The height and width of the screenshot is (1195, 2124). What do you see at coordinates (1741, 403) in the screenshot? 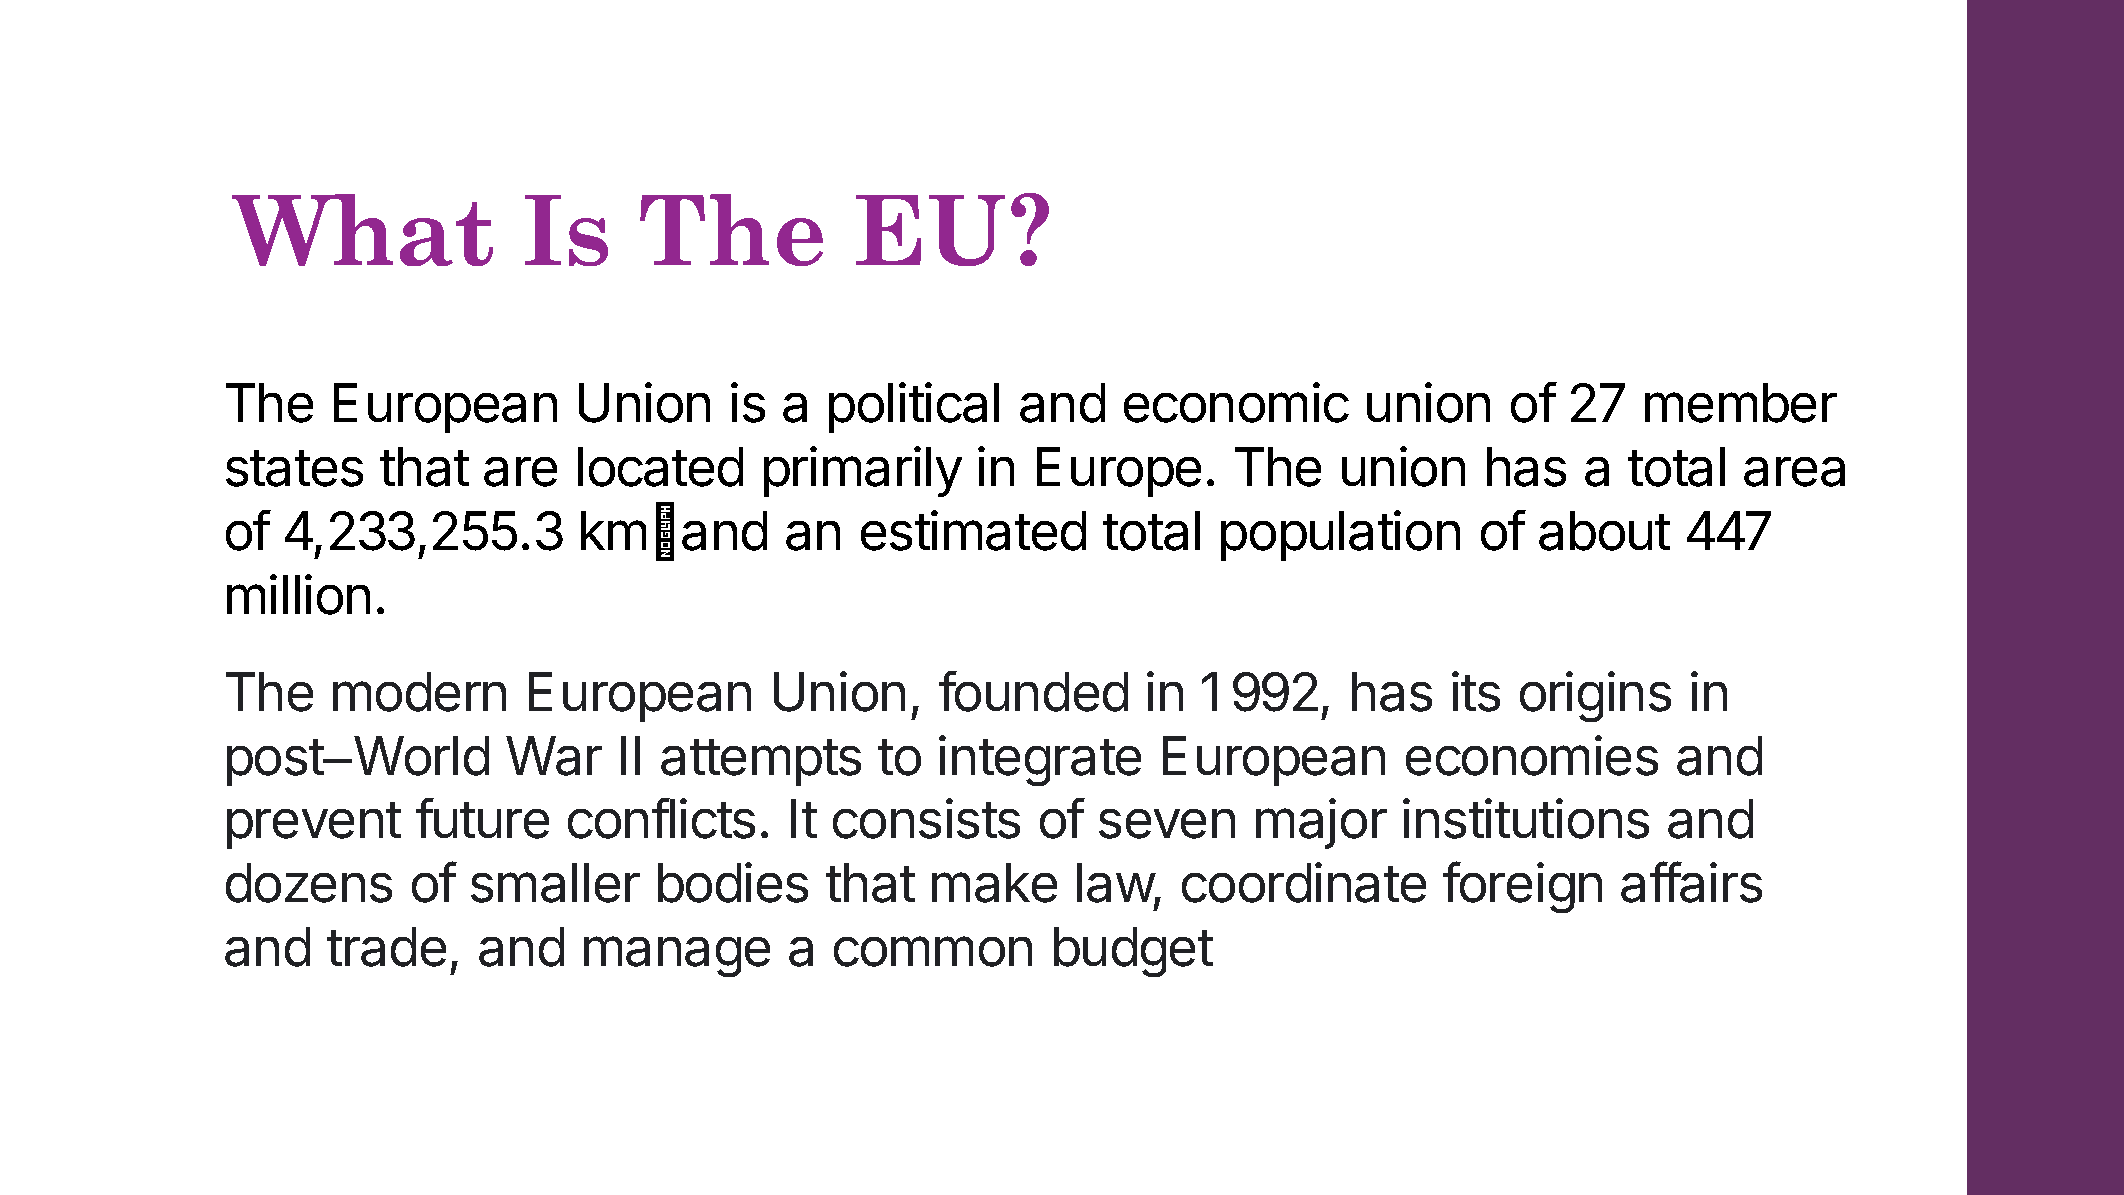
I see `member` at bounding box center [1741, 403].
